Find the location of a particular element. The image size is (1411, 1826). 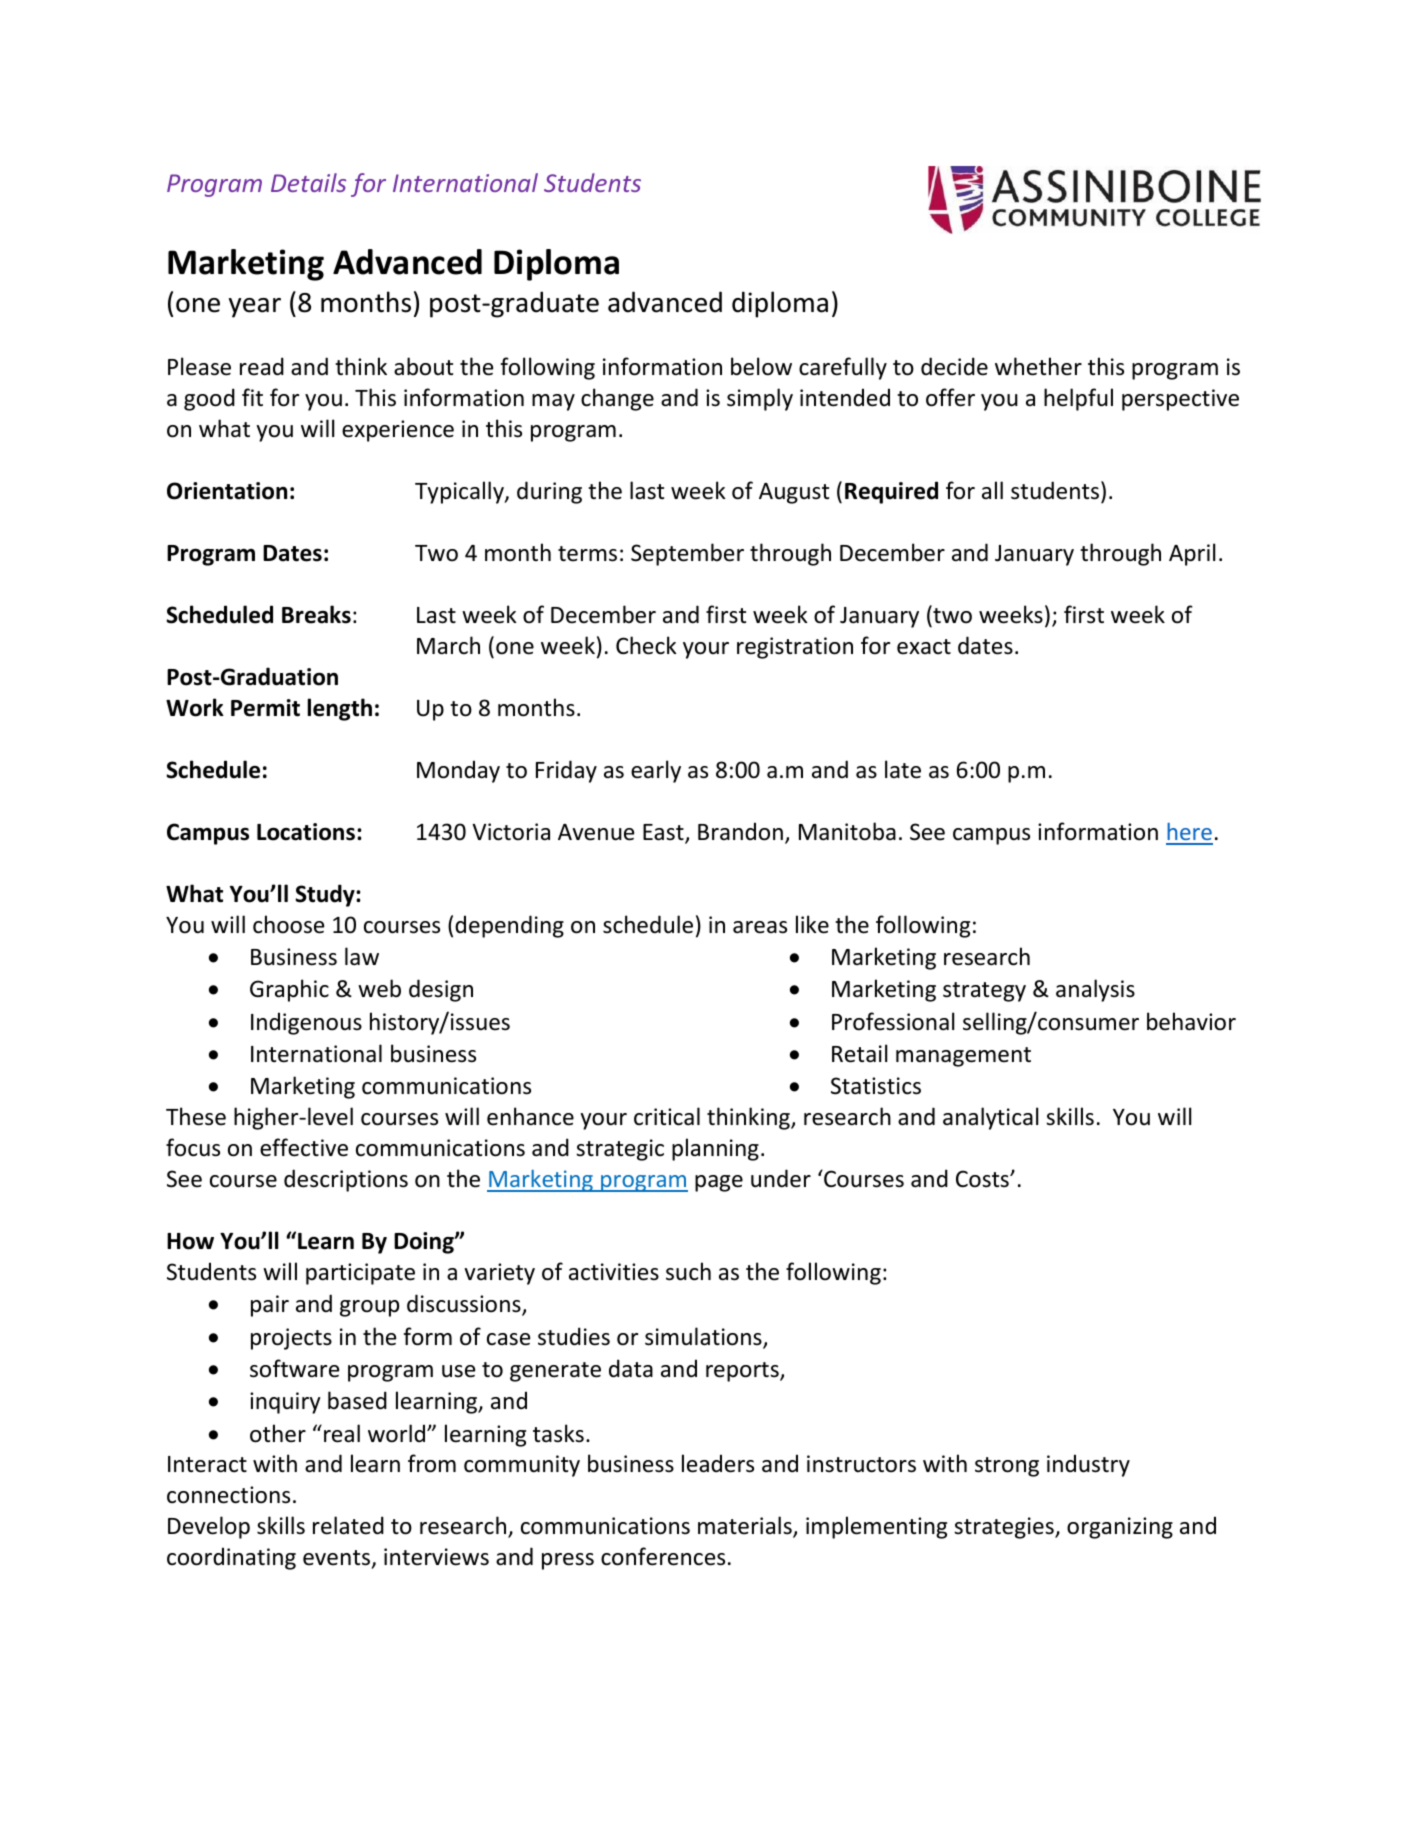

whether is located at coordinates (1038, 366).
